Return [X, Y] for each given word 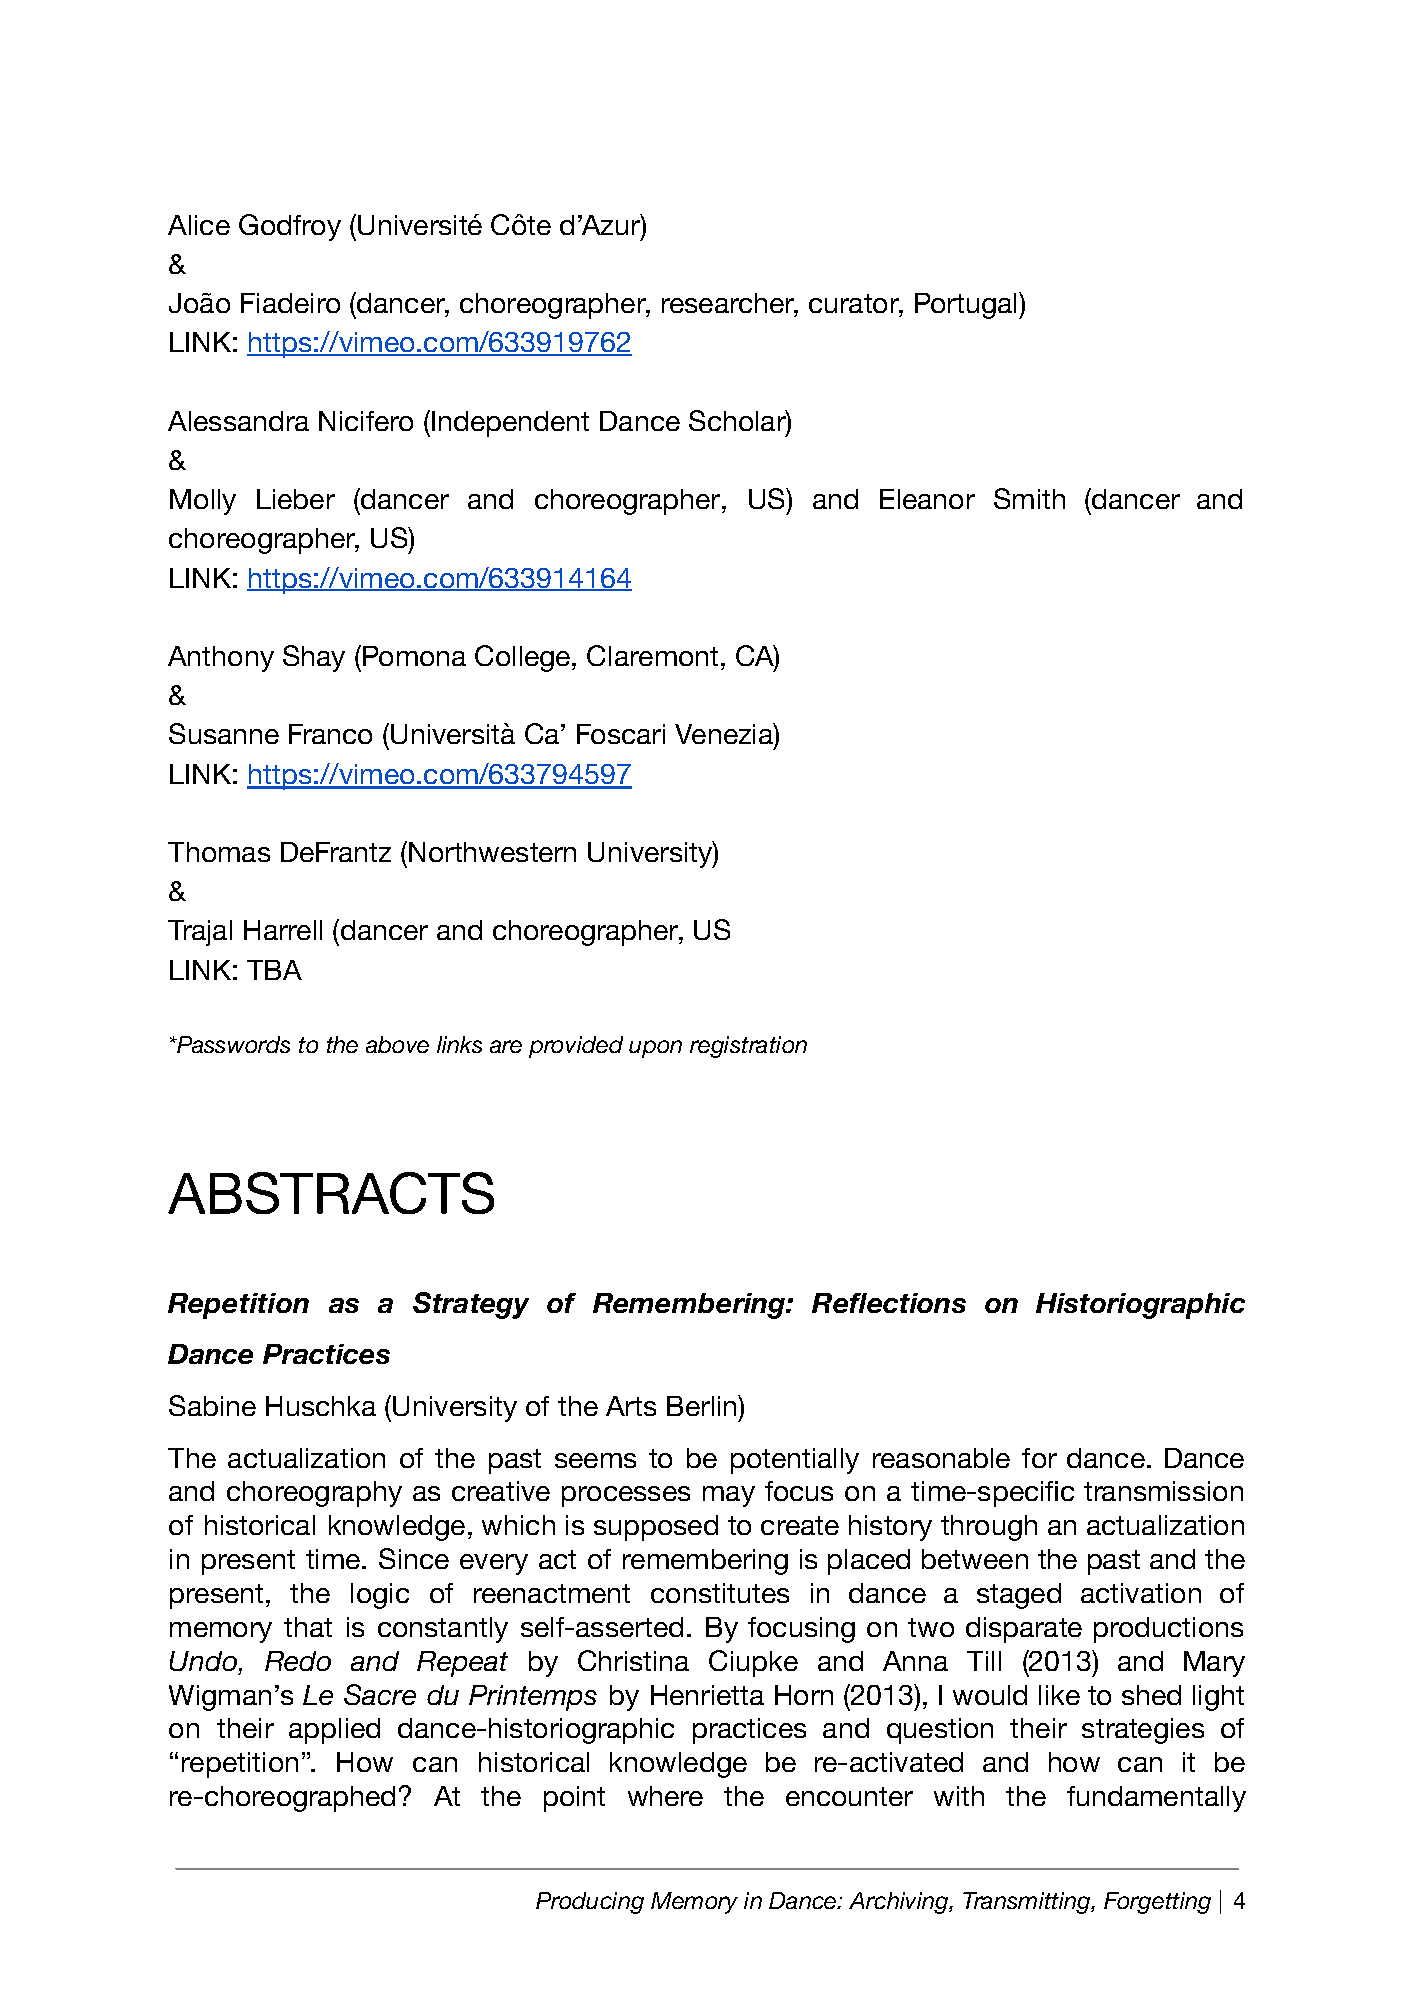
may [729, 1496]
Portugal [965, 306]
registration [748, 1047]
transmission [1163, 1491]
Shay [314, 658]
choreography [314, 1494]
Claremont [652, 655]
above [397, 1044]
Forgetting [1157, 1903]
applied [334, 1731]
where [665, 1796]
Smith [1029, 498]
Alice [199, 225]
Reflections [889, 1303]
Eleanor [927, 499]
